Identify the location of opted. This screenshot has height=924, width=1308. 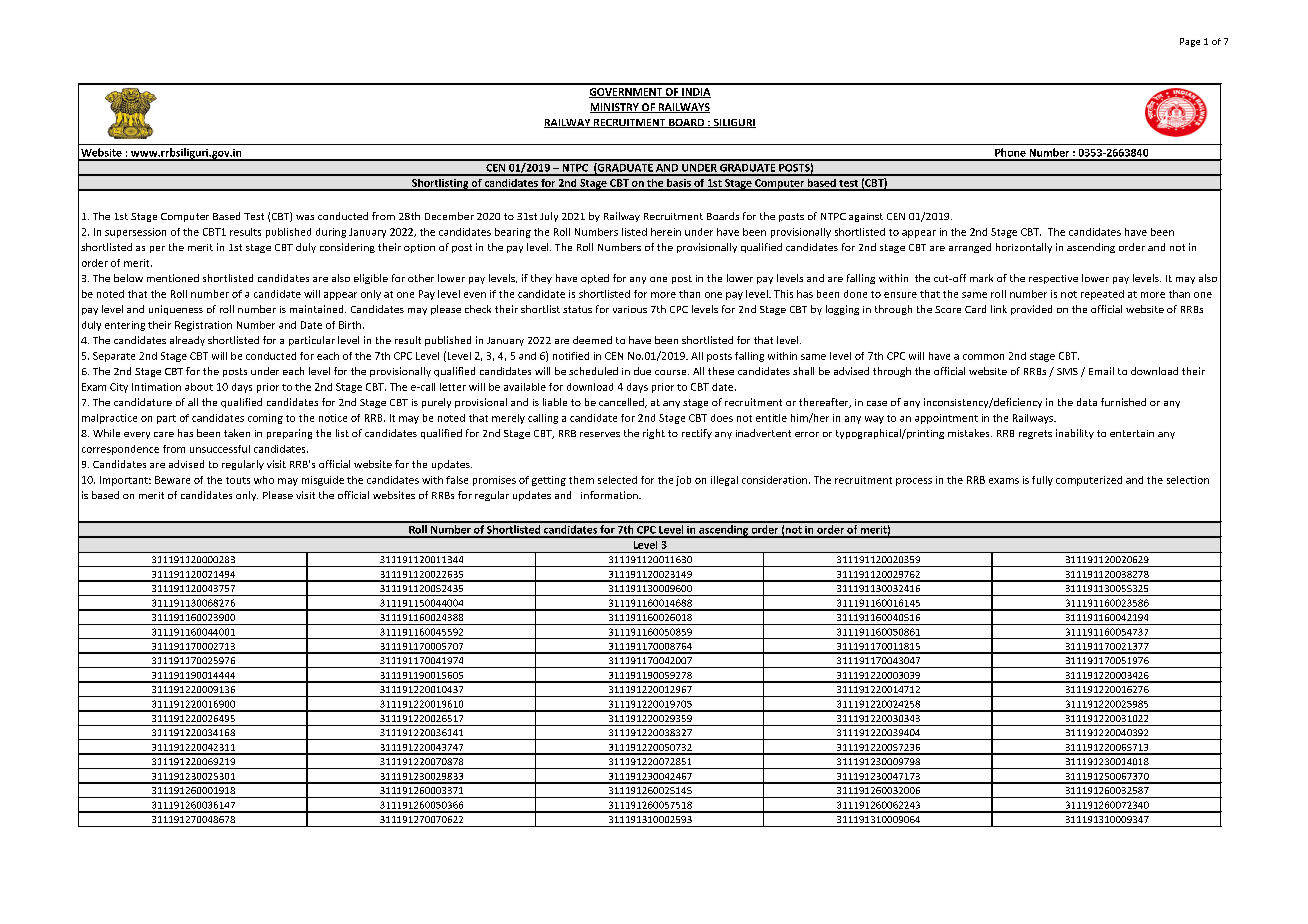
(595, 279).
